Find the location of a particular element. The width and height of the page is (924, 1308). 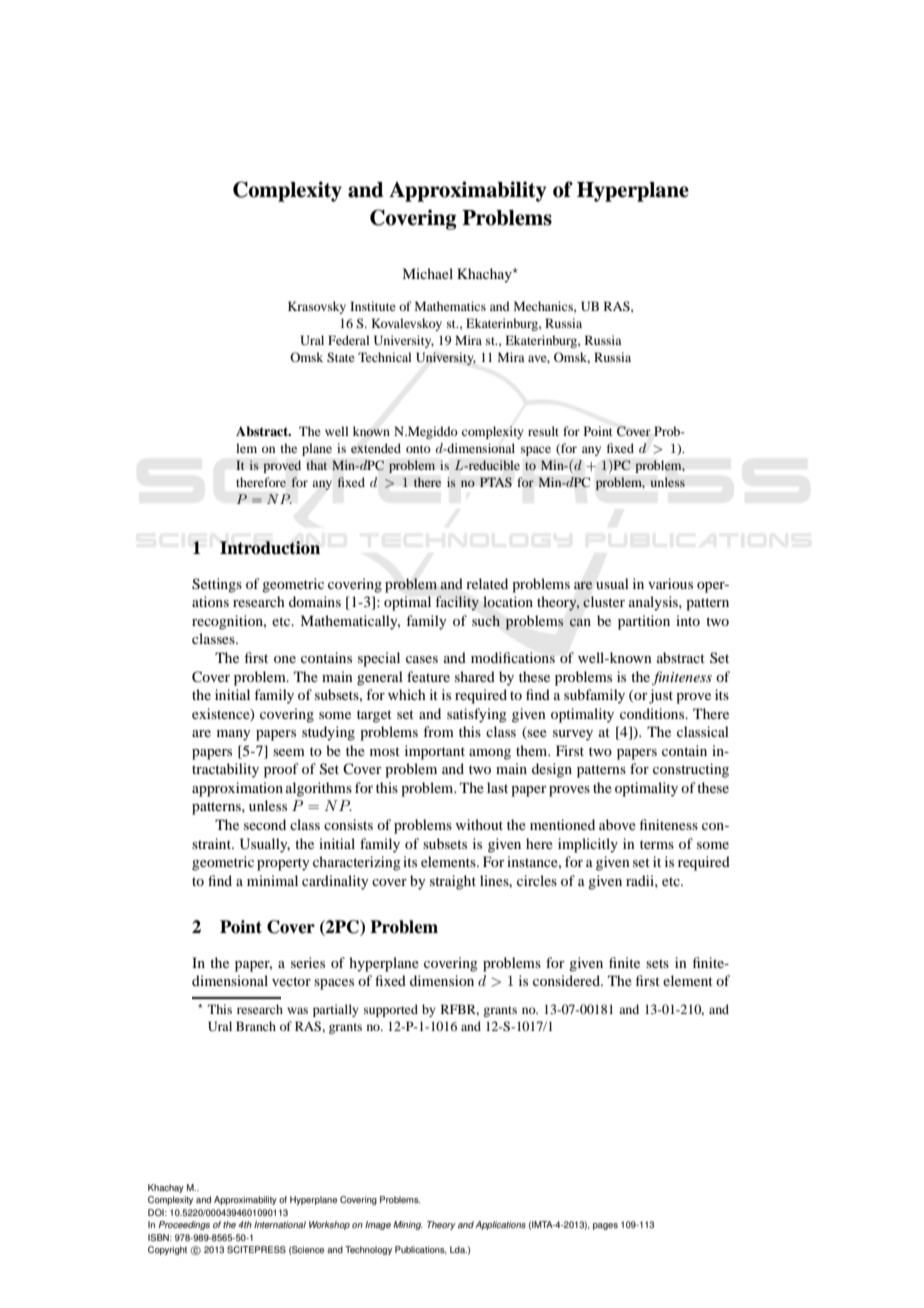

Introduction is located at coordinates (270, 548).
